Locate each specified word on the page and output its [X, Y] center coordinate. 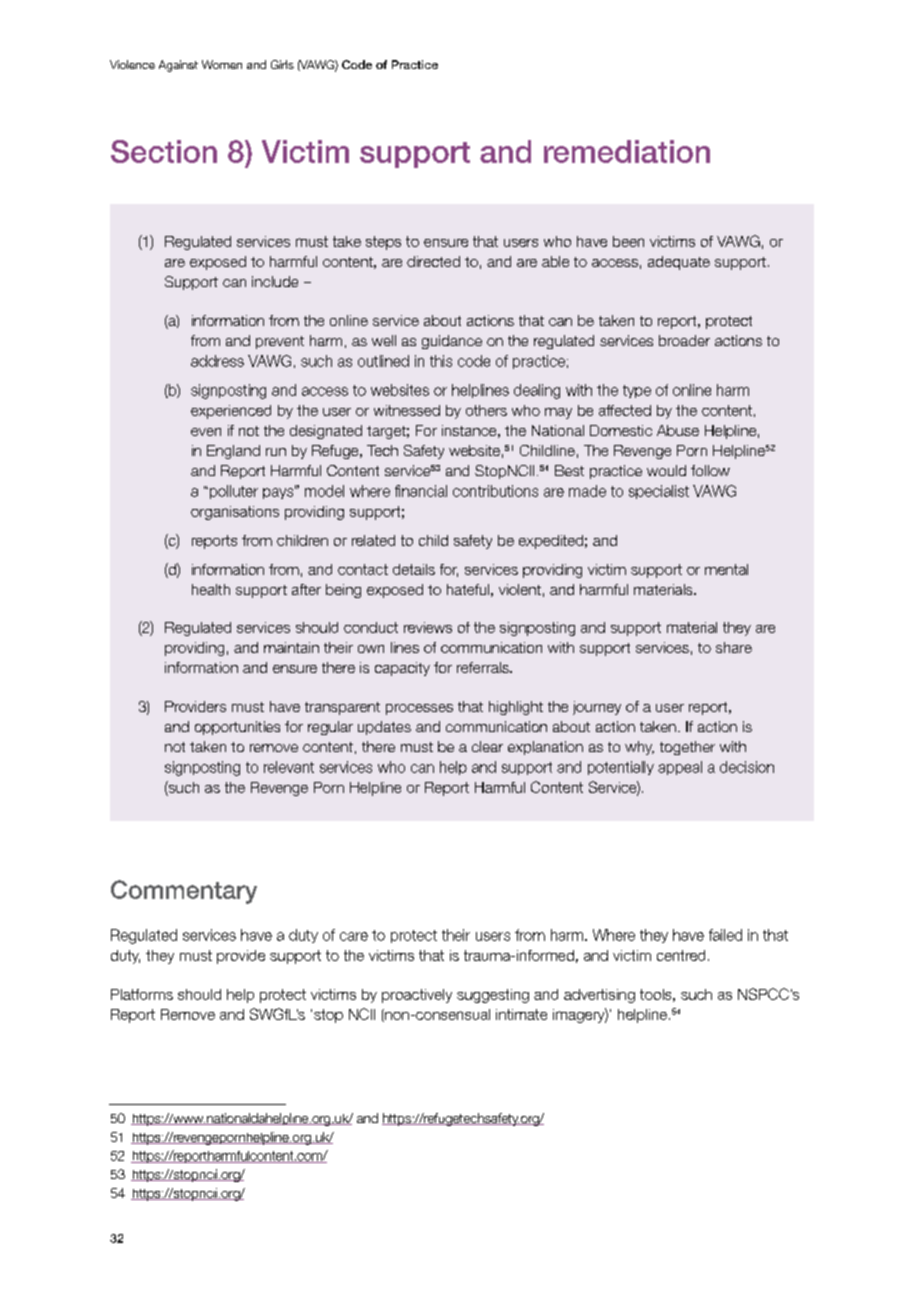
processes [419, 709]
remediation [627, 151]
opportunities [237, 728]
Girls [282, 64]
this [441, 361]
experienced [231, 412]
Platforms [142, 994]
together [687, 748]
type [637, 391]
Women [222, 64]
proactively [417, 996]
